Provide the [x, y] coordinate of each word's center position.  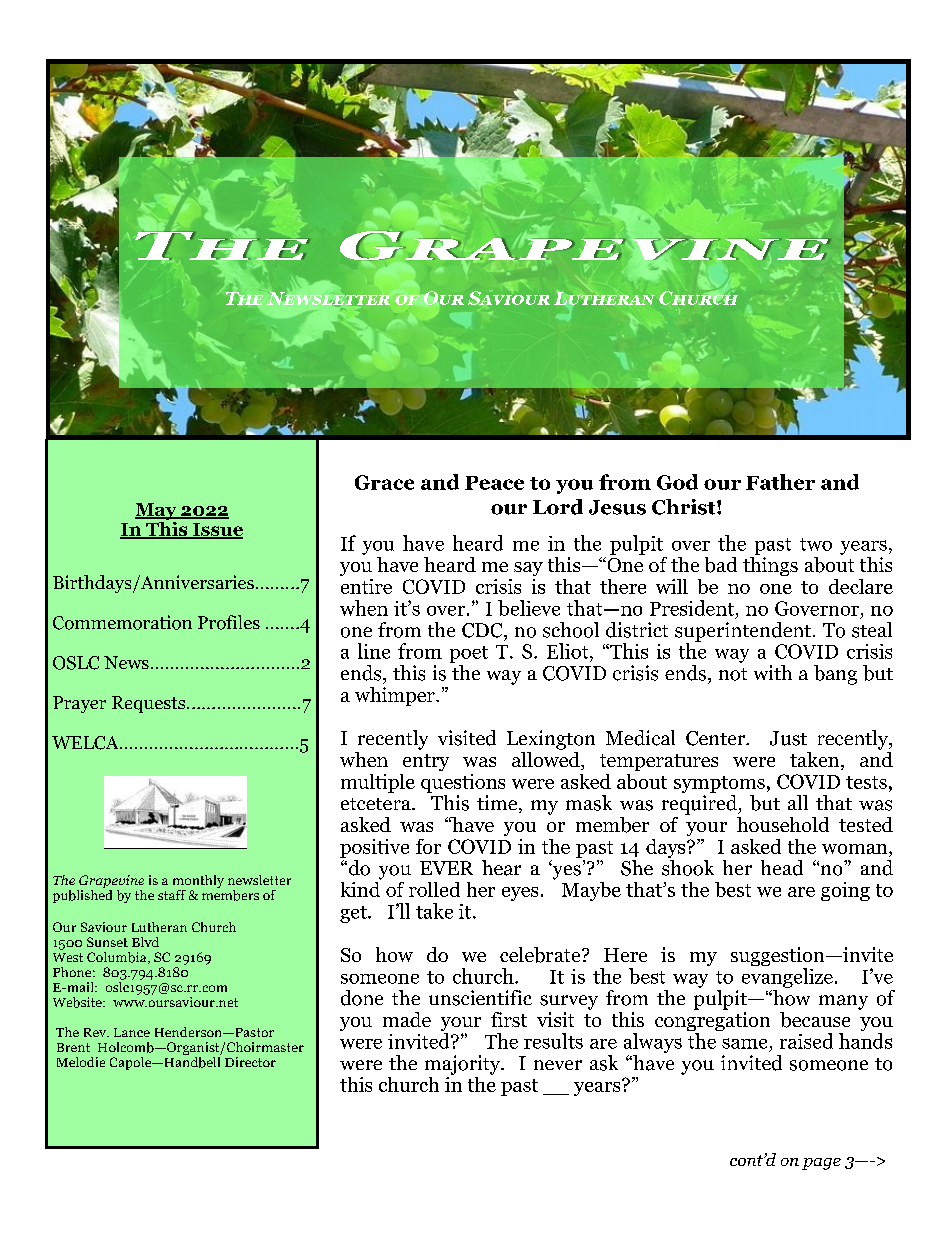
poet [469, 654]
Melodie [81, 1062]
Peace [494, 483]
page [821, 1164]
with [773, 672]
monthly [198, 883]
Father [780, 482]
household [783, 824]
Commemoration [122, 622]
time [498, 804]
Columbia [118, 958]
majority [464, 1065]
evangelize [787, 978]
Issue [217, 531]
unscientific [480, 998]
